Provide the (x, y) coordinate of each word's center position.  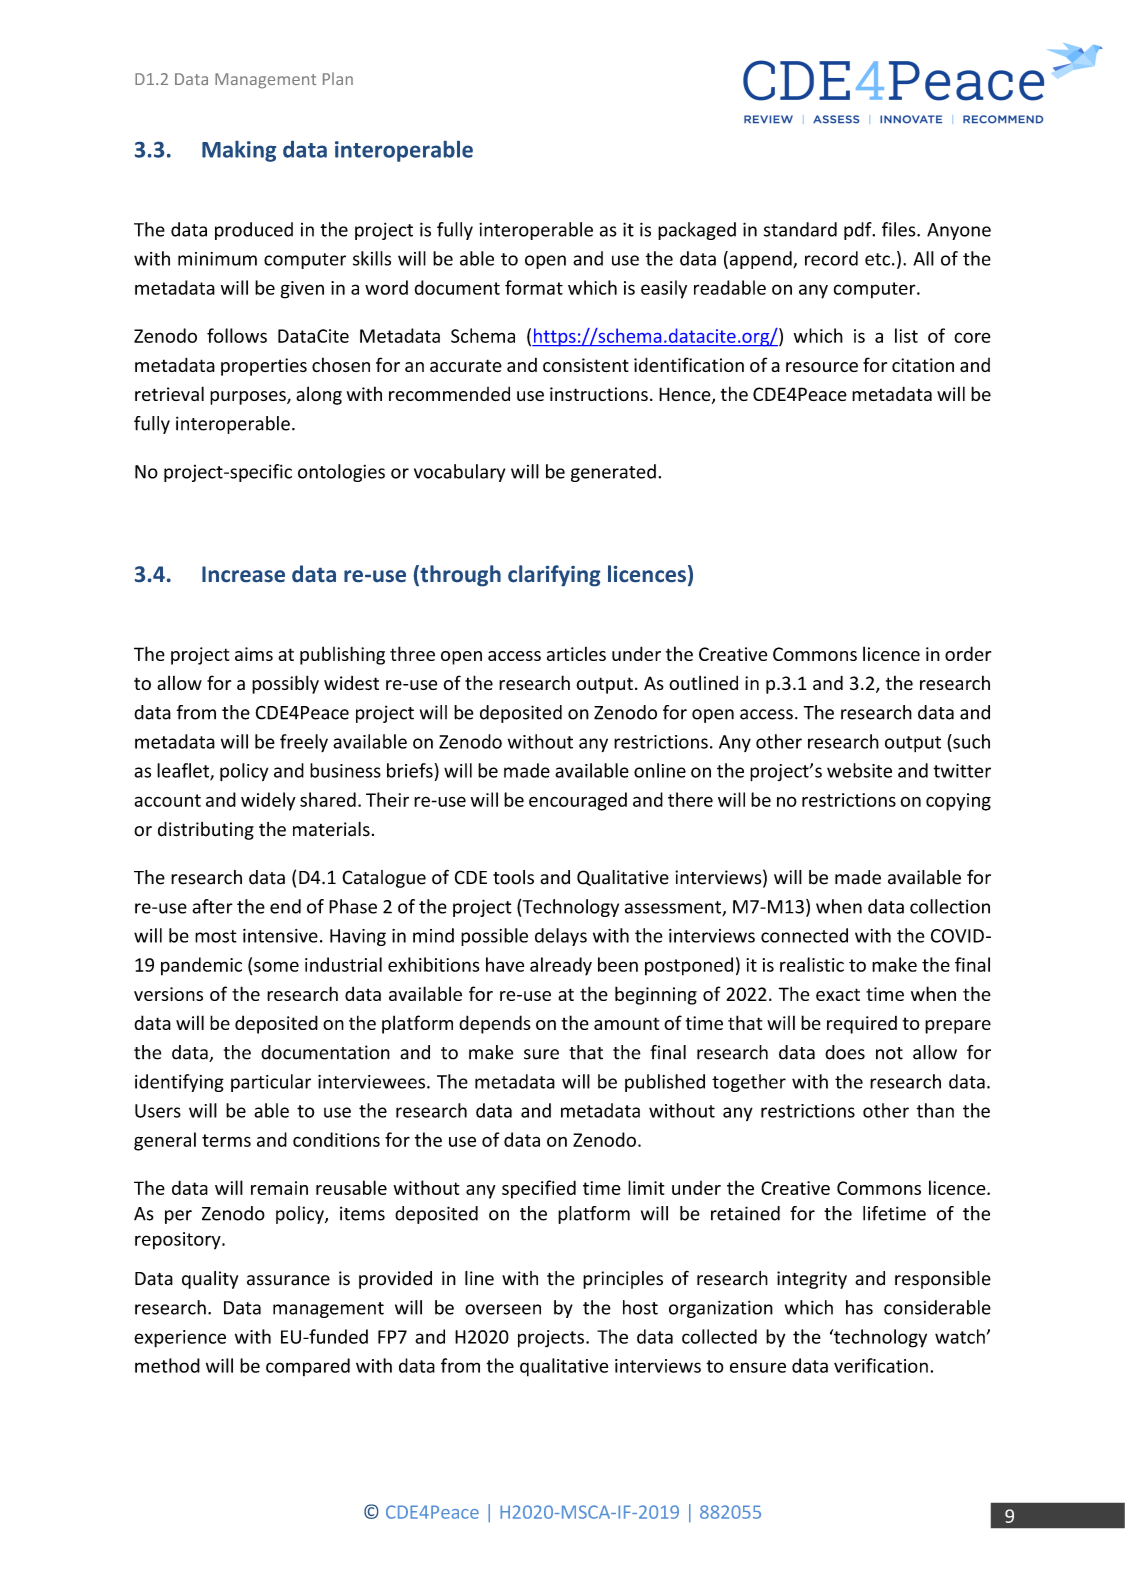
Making (239, 151)
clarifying (554, 575)
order (968, 653)
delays (561, 937)
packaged (697, 231)
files (900, 229)
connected (804, 935)
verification (881, 1365)
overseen (503, 1309)
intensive (280, 936)
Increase (243, 574)
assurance (288, 1280)
